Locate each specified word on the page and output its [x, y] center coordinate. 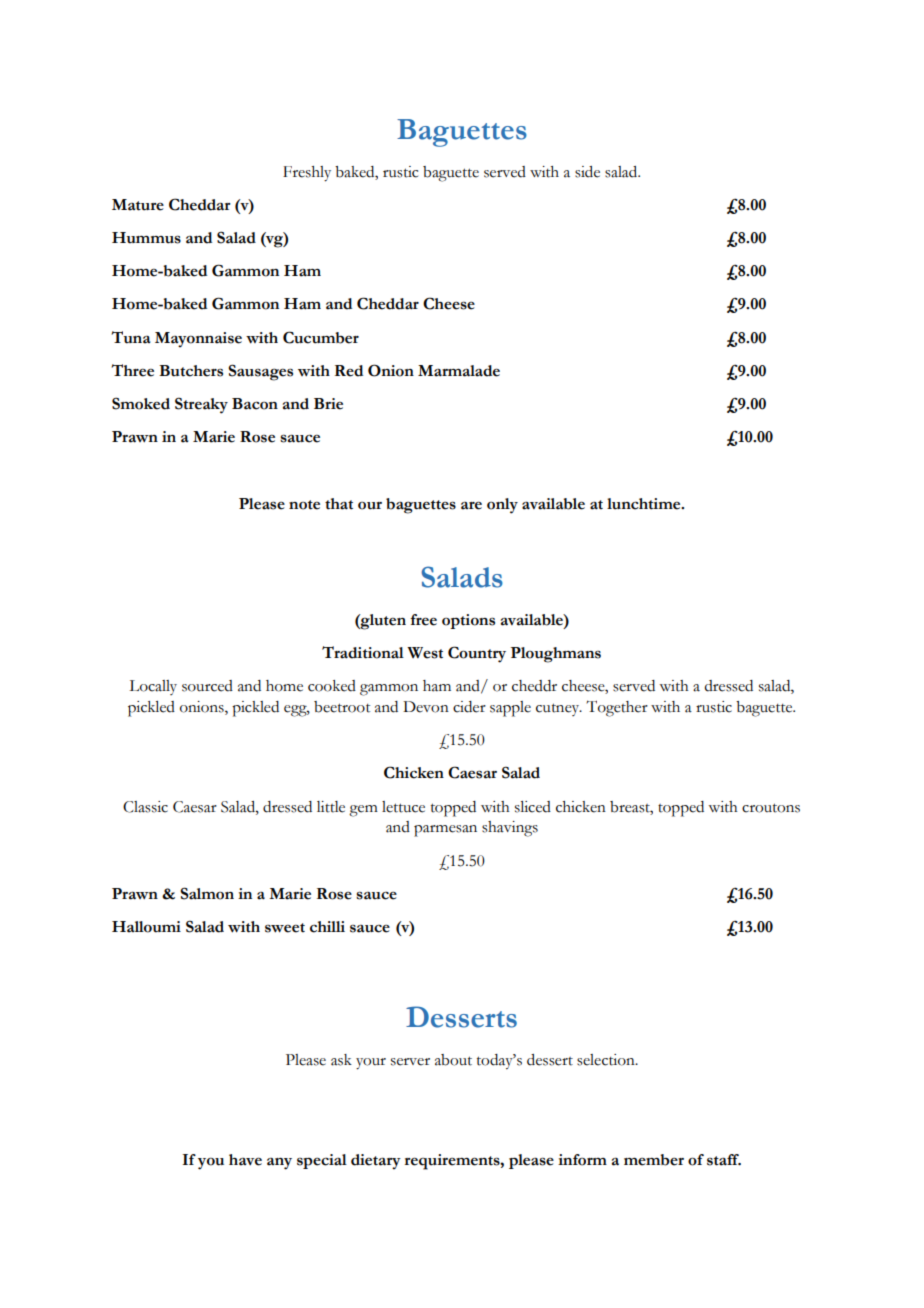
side [587, 172]
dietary [376, 1162]
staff [724, 1160]
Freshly [307, 174]
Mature [138, 205]
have [245, 1160]
